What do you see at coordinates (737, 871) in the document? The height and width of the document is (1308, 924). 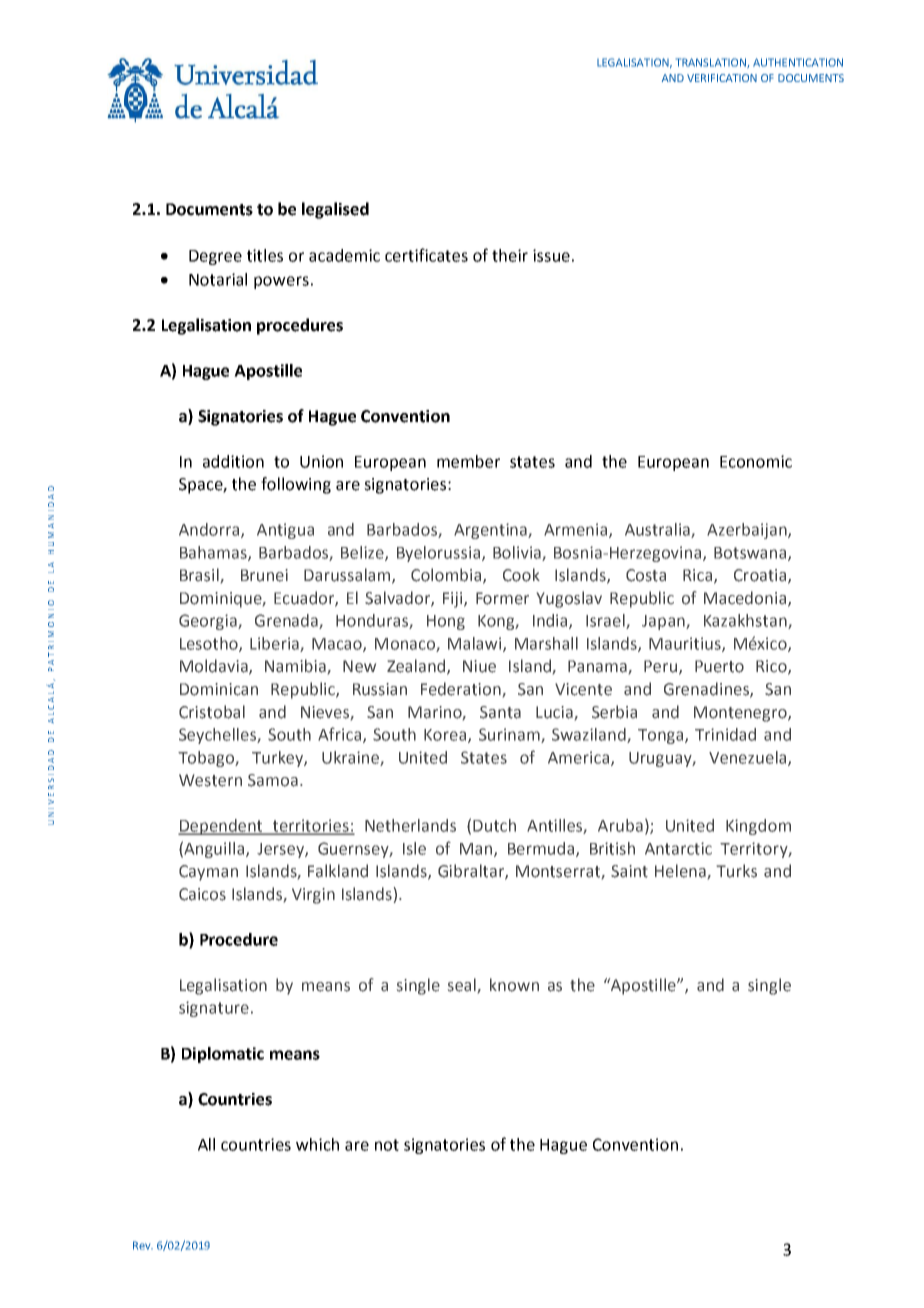 I see `Turks` at bounding box center [737, 871].
